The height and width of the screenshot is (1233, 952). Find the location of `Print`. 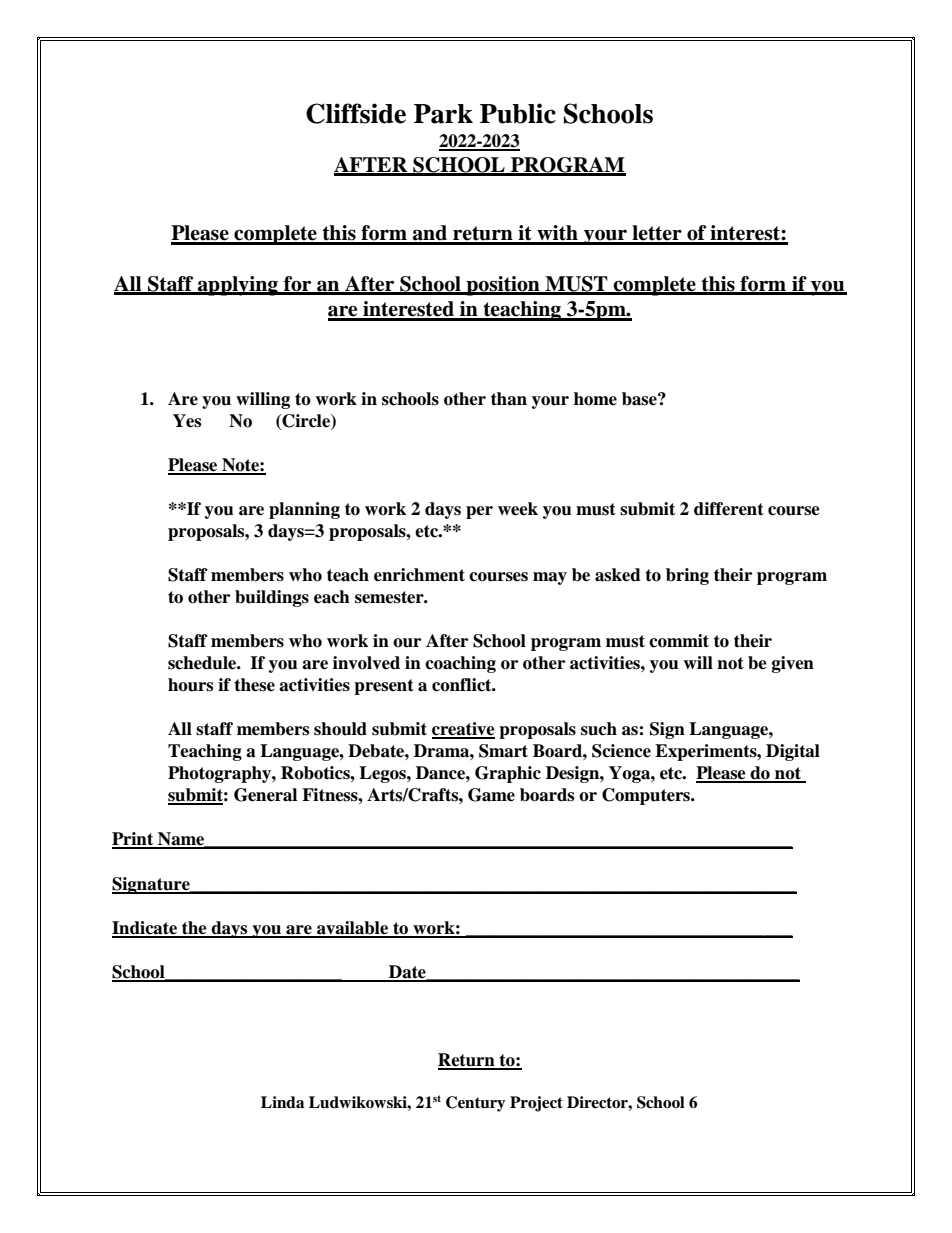

Print is located at coordinates (134, 840).
